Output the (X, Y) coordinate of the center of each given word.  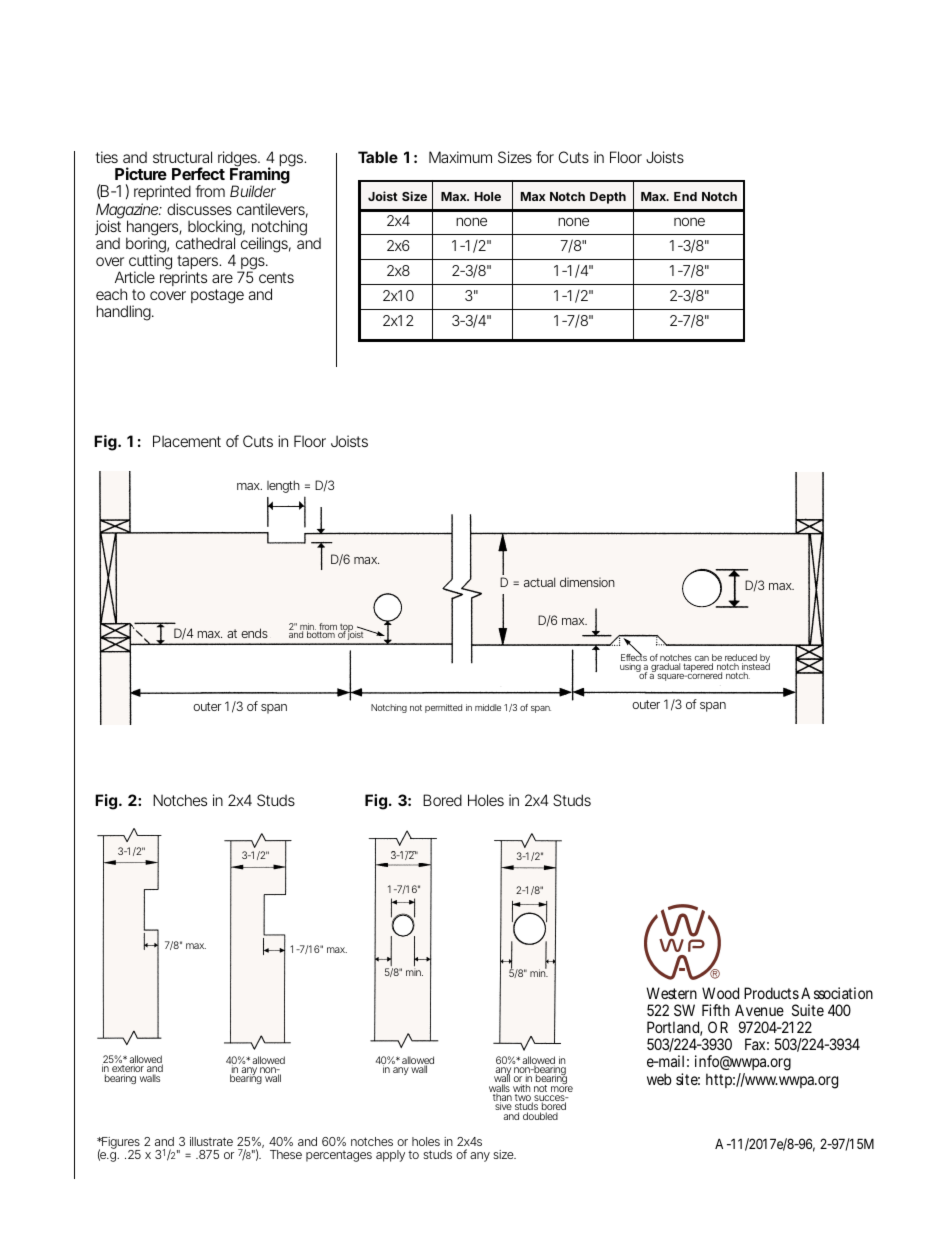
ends (254, 633)
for (545, 157)
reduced (741, 659)
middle (488, 707)
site (688, 1079)
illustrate (211, 1141)
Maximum (460, 157)
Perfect (198, 173)
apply (390, 1156)
